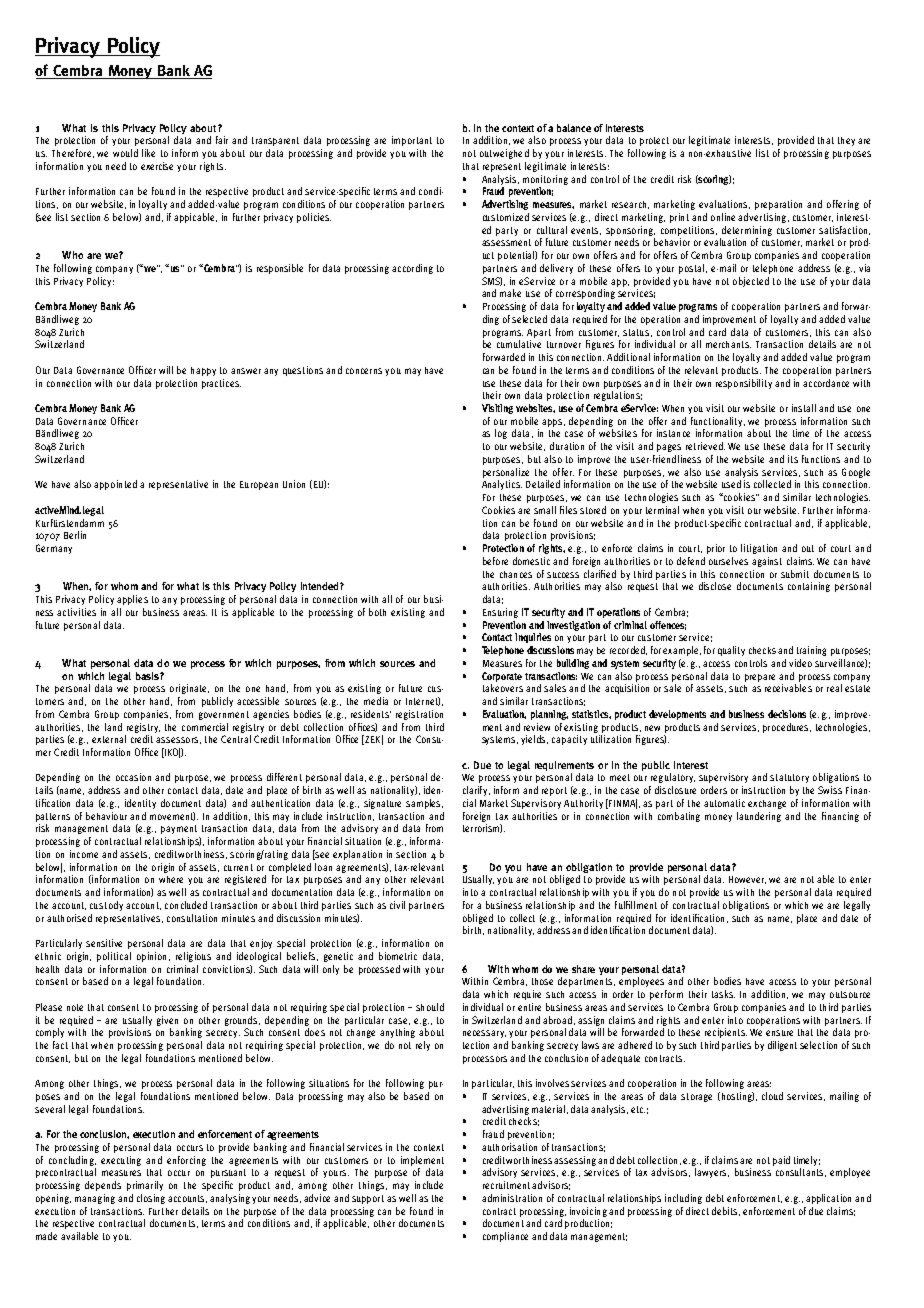 This document has width=924, height=1308. Describe the element at coordinates (504, 154) in the document. I see `outweighed` at that location.
